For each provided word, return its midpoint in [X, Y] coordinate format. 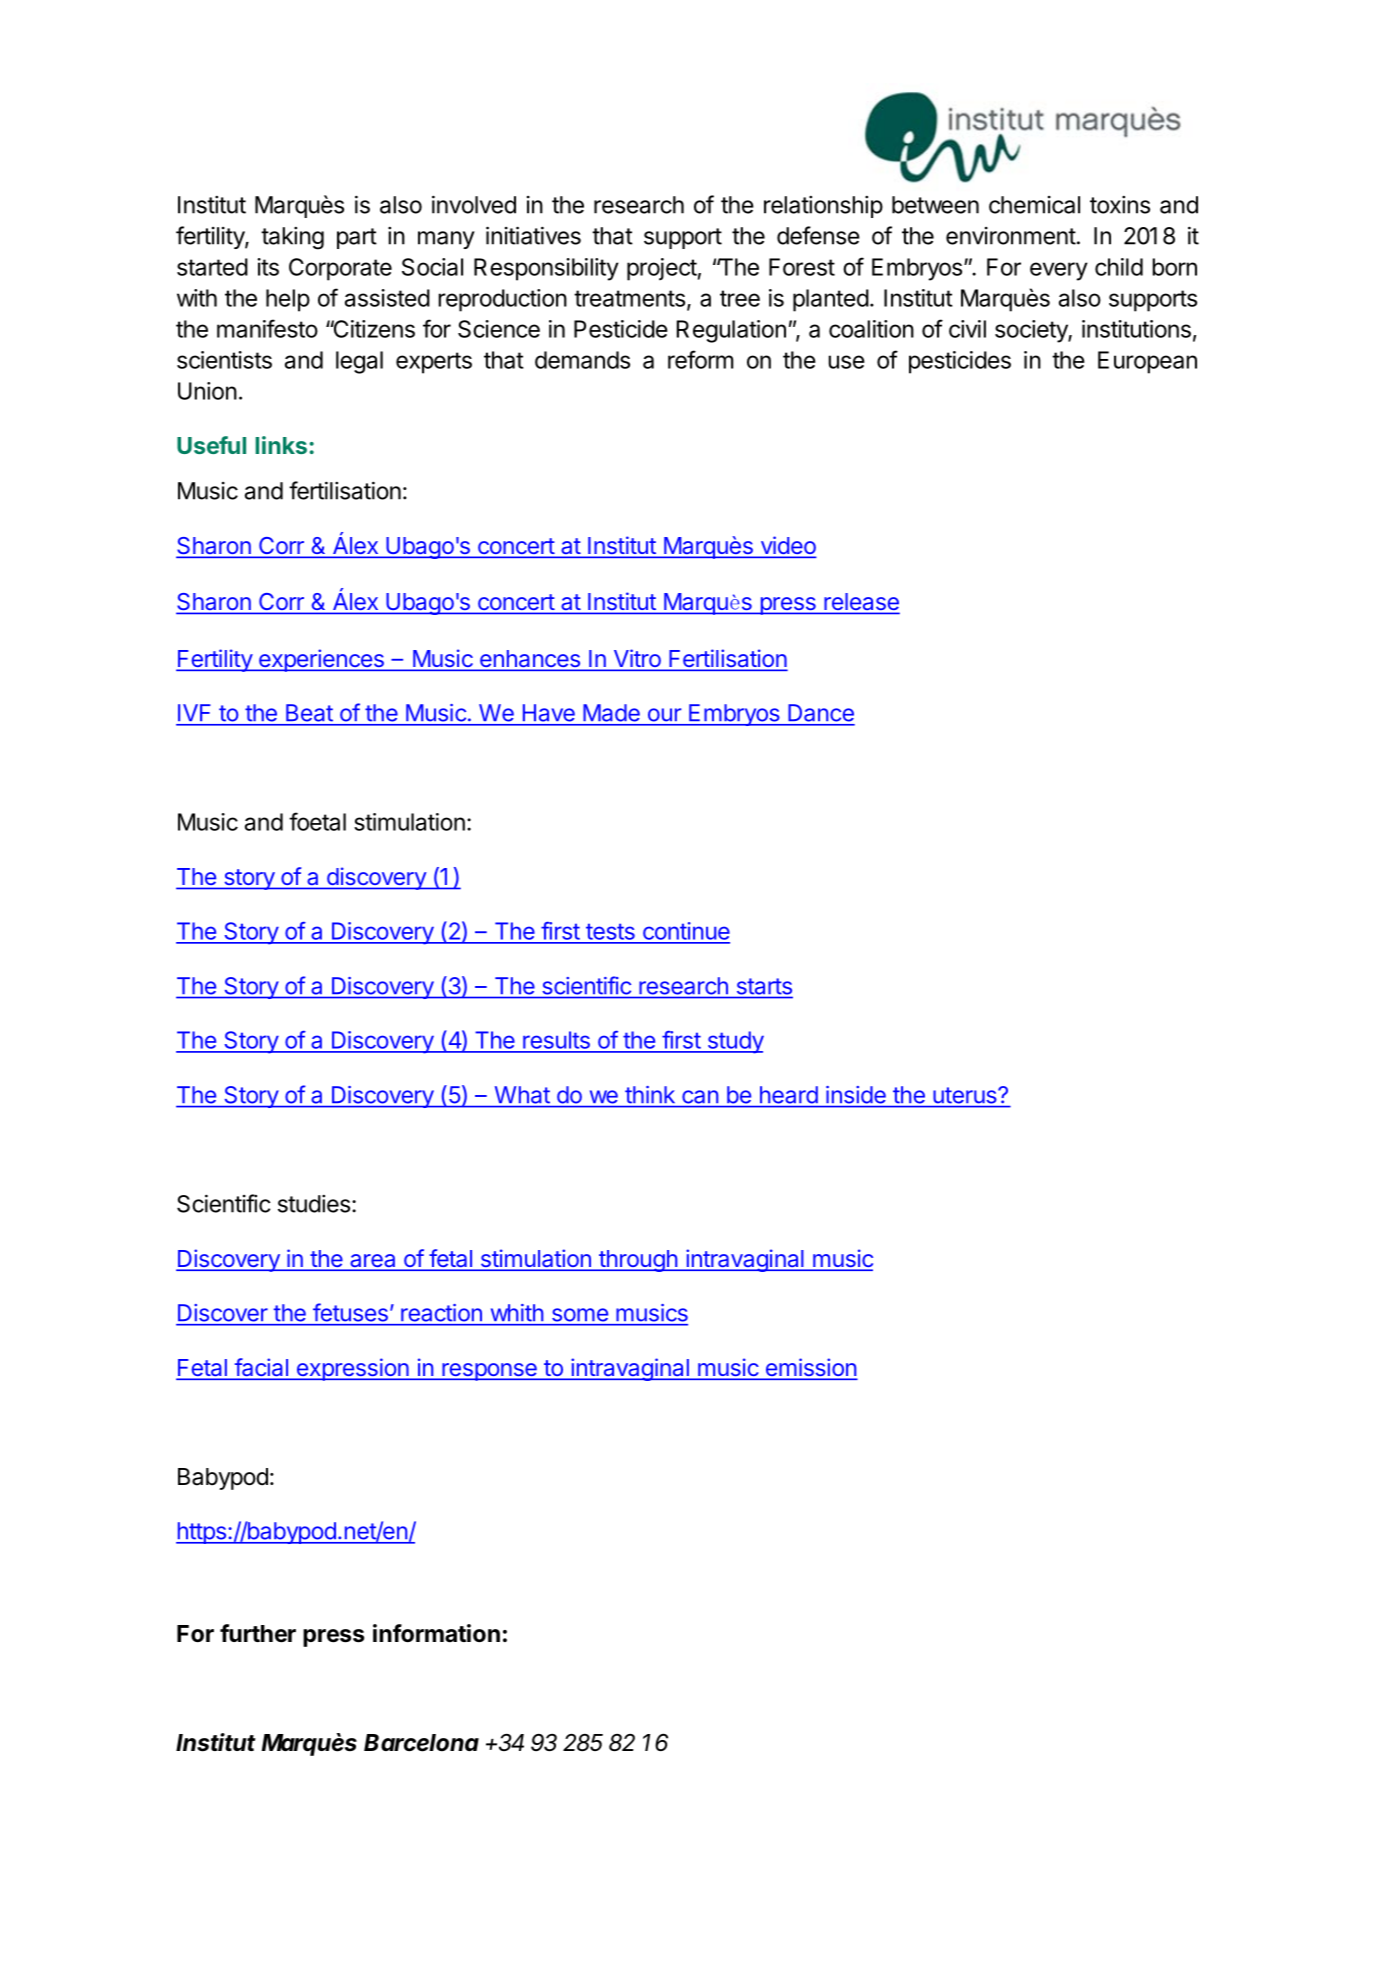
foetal [317, 821]
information [436, 1633]
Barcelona [421, 1743]
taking [292, 238]
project [662, 269]
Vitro [637, 659]
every [1059, 271]
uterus [966, 1095]
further [258, 1633]
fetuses [350, 1312]
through [638, 1261]
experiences [321, 660]
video [787, 546]
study [734, 1042]
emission [810, 1368]
